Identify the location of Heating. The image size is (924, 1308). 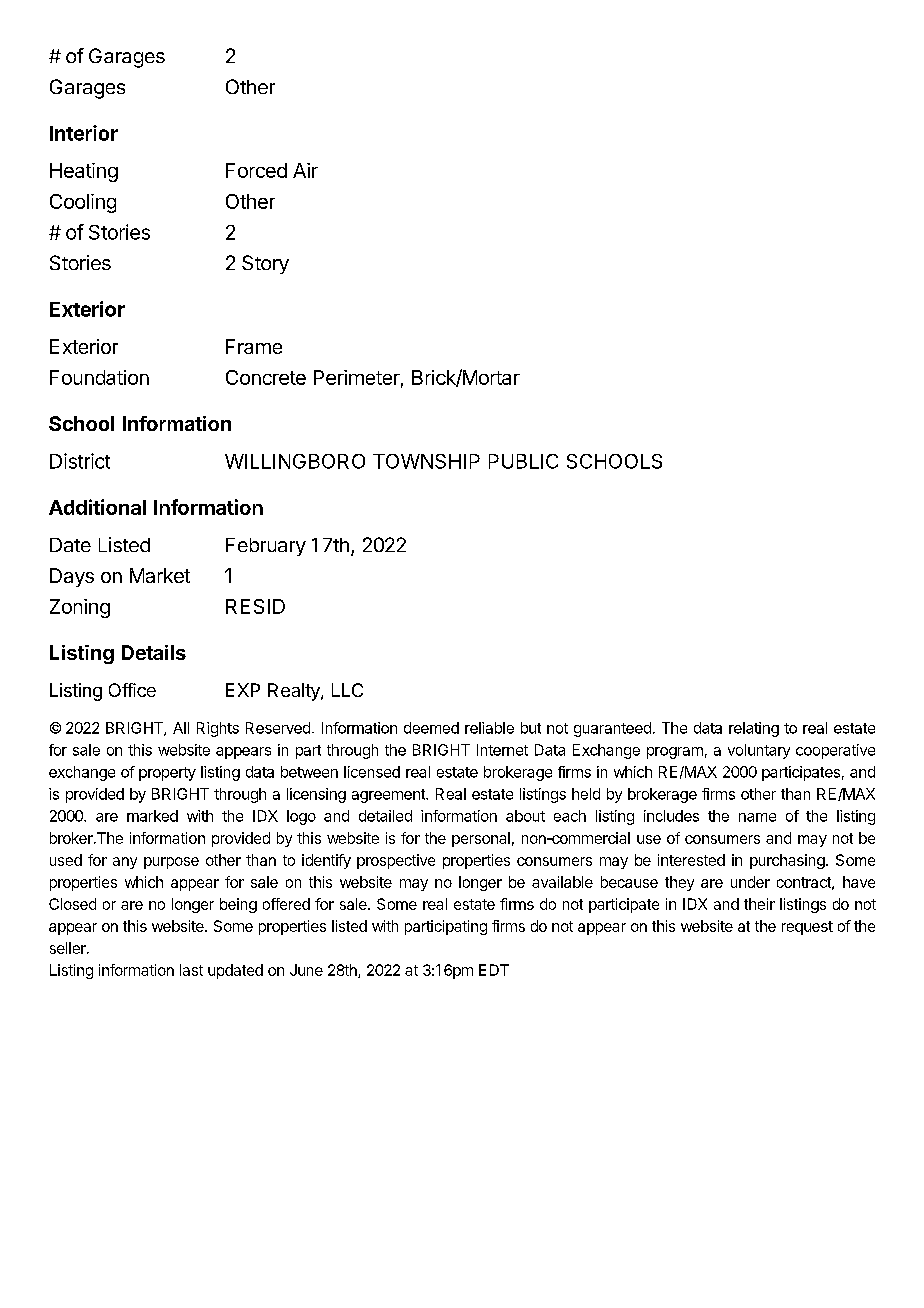
(84, 172).
